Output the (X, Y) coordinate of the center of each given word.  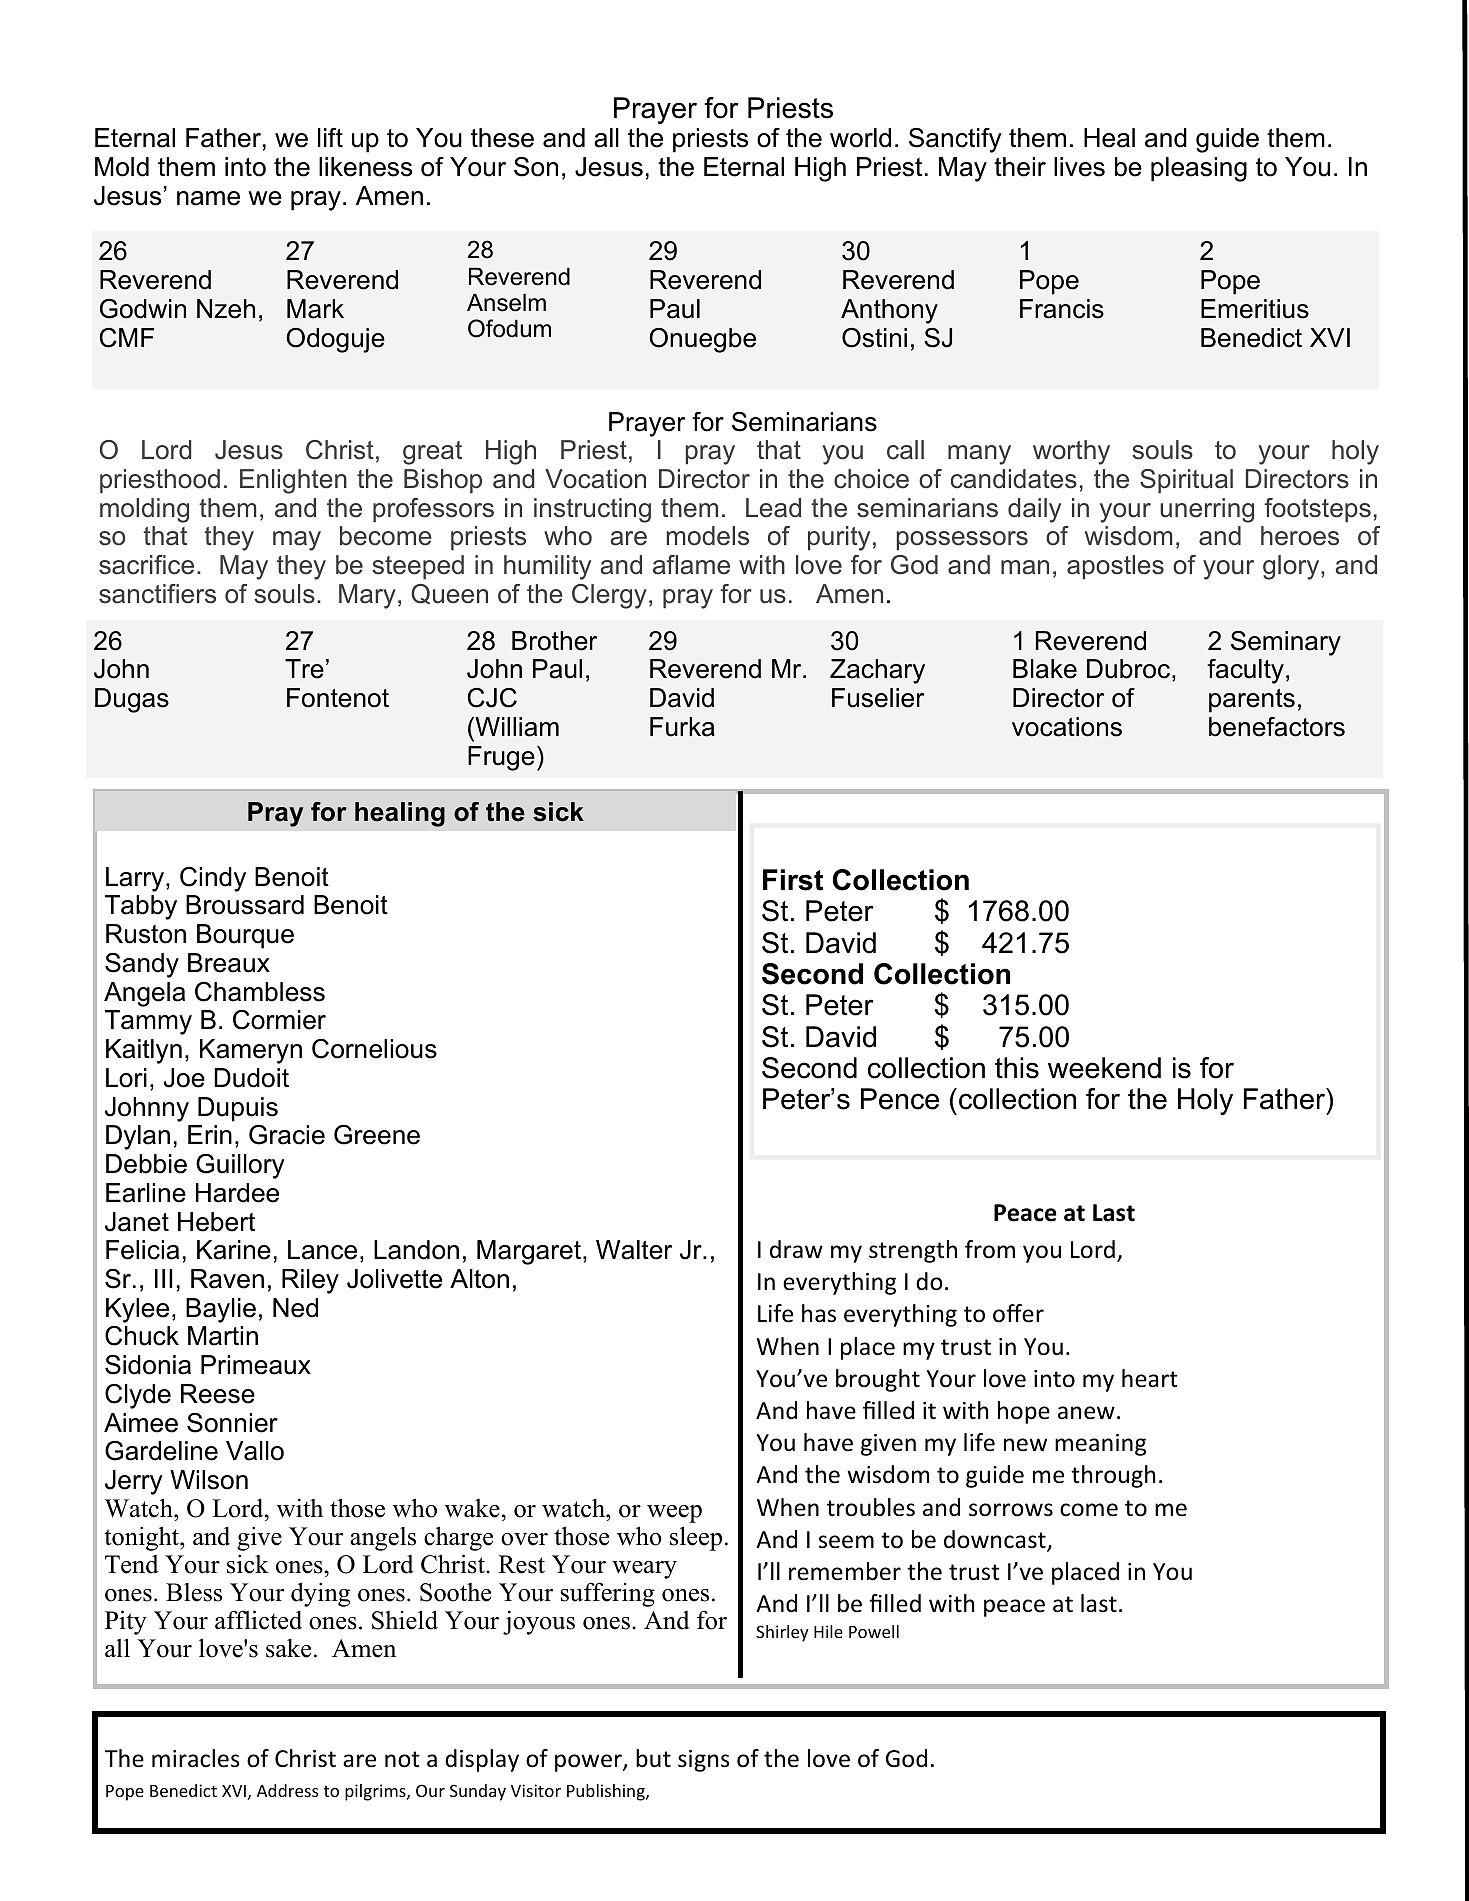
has (819, 1313)
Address (287, 1790)
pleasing (1199, 169)
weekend (1104, 1068)
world (860, 138)
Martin (223, 1336)
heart (1150, 1378)
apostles (1115, 567)
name (208, 198)
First (793, 880)
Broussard (245, 905)
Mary (367, 596)
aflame (691, 565)
